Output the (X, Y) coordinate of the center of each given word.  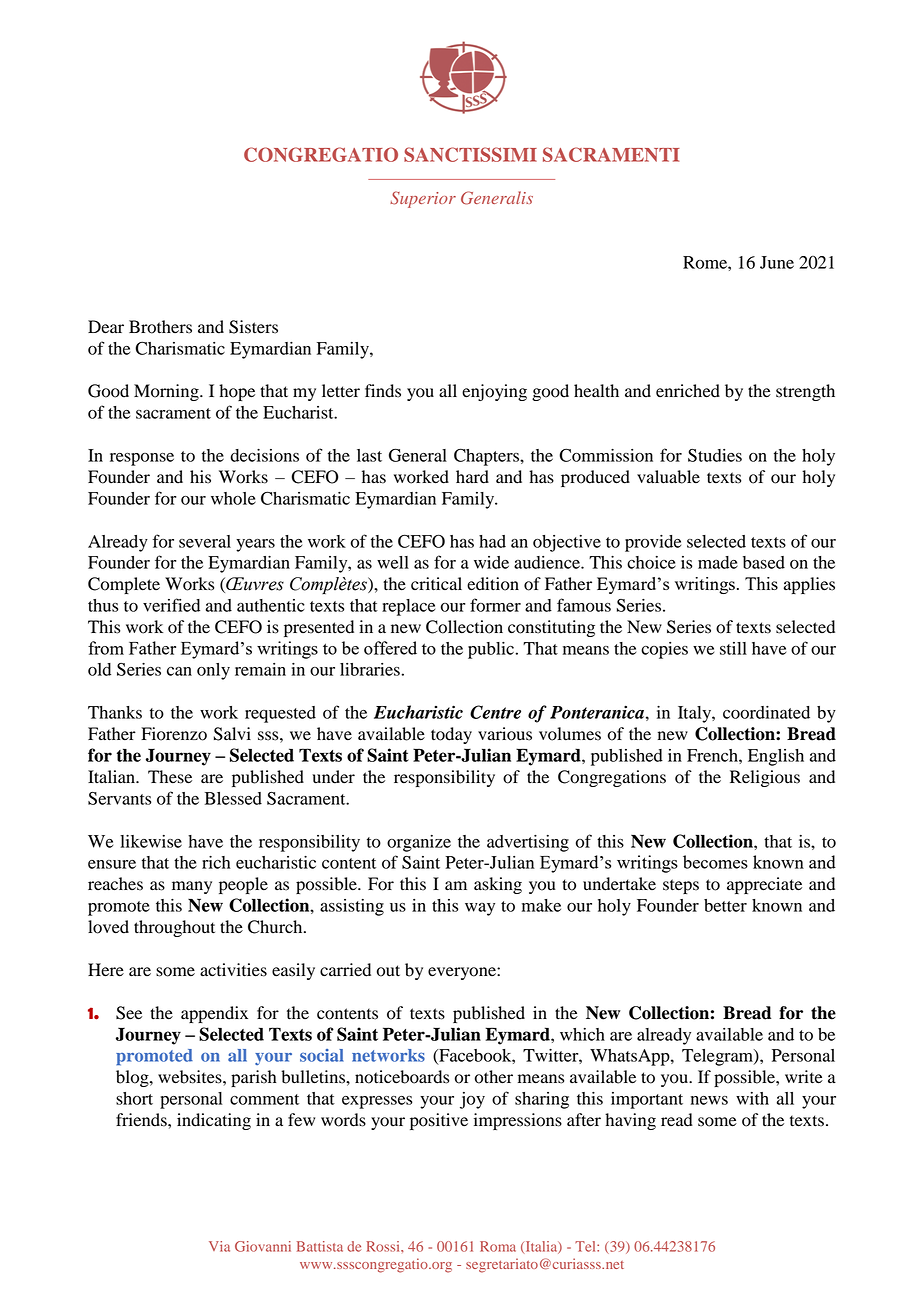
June (777, 262)
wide (491, 562)
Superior (423, 199)
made (718, 562)
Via (219, 1246)
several (205, 541)
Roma (498, 1246)
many (192, 887)
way (480, 909)
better (725, 905)
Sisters (253, 327)
